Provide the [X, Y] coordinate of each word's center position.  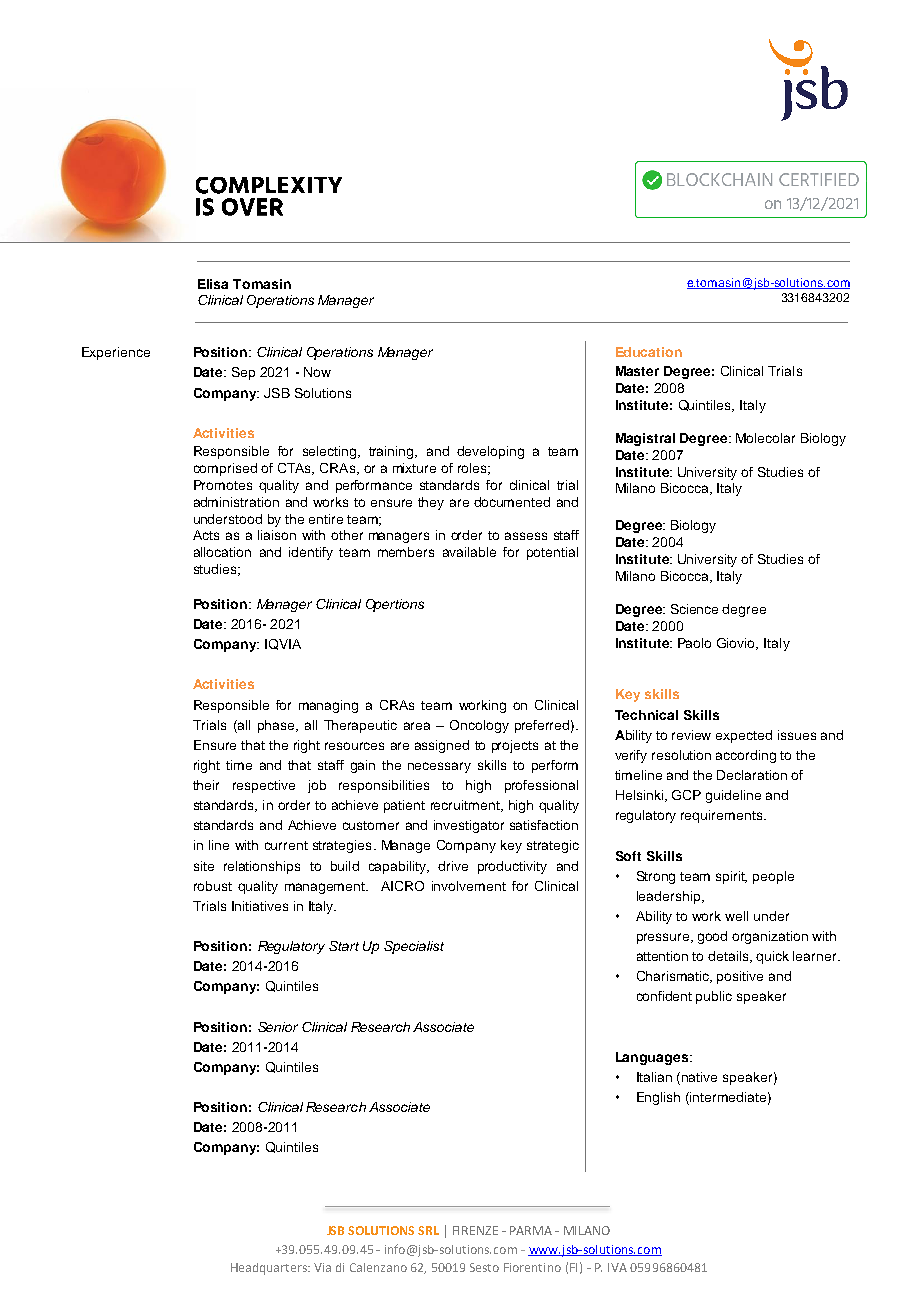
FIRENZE [475, 1230]
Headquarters [270, 1269]
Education [649, 352]
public [714, 997]
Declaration [752, 775]
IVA [617, 1267]
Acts [206, 535]
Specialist [414, 947]
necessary [439, 767]
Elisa [213, 284]
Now [317, 372]
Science [694, 609]
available [469, 552]
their [206, 785]
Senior [278, 1027]
